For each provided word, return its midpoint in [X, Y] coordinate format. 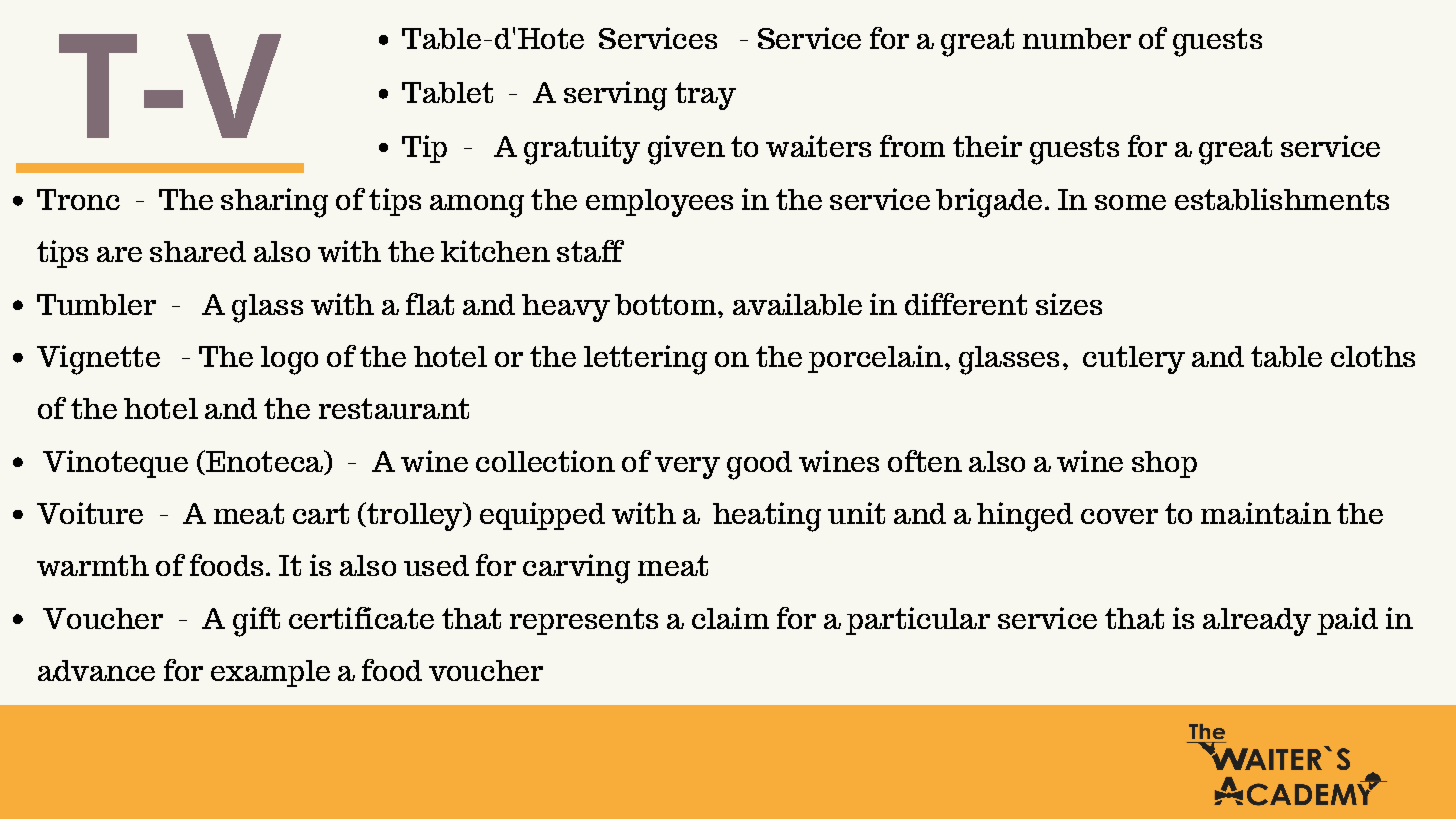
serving [615, 96]
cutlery [1134, 360]
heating [767, 517]
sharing [274, 203]
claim [730, 618]
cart [321, 513]
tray [705, 96]
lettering [645, 360]
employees [659, 203]
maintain [1266, 513]
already [1257, 622]
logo [289, 360]
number [1077, 38]
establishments [1282, 199]
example [270, 673]
